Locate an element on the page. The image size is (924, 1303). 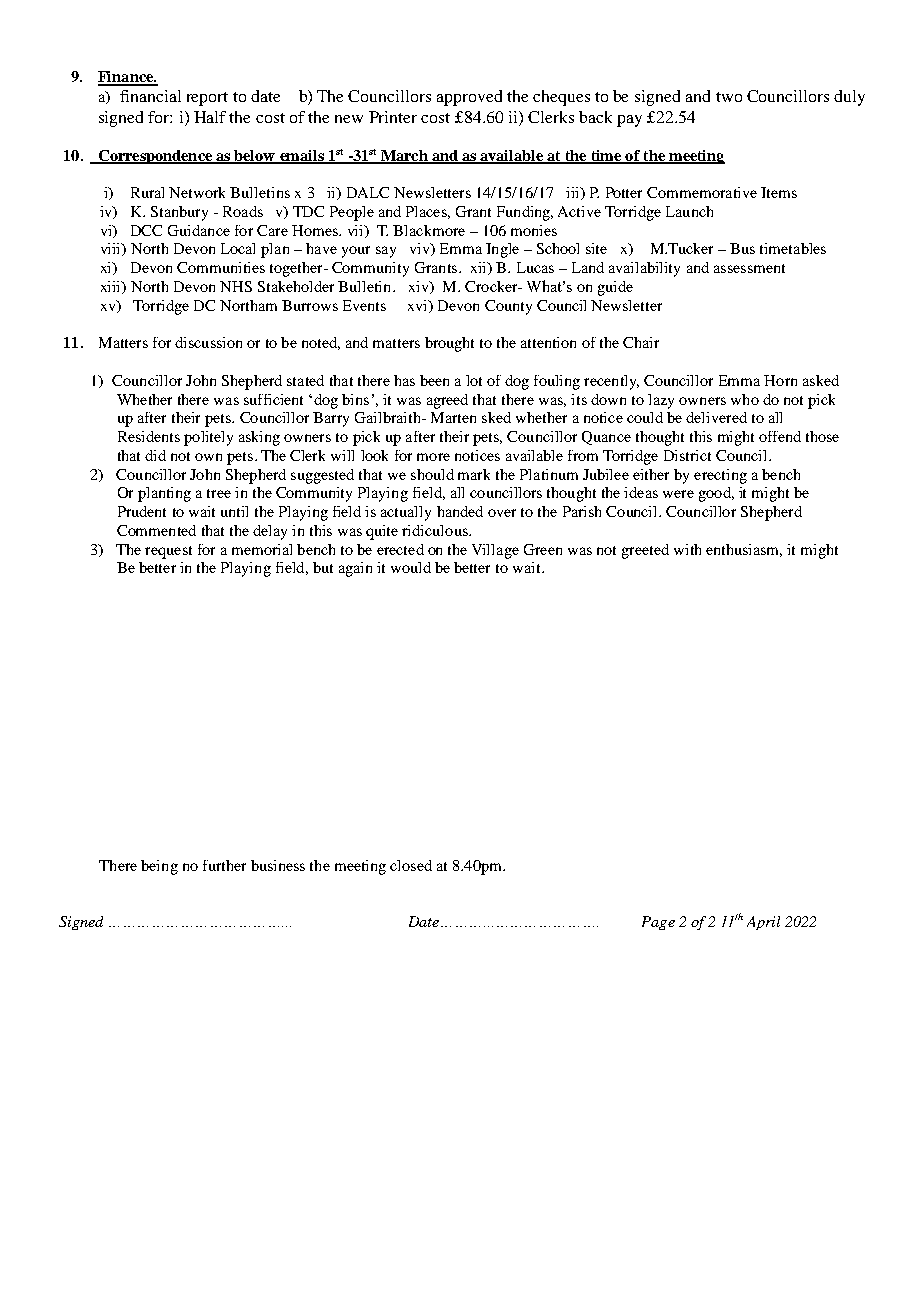
would is located at coordinates (411, 567).
